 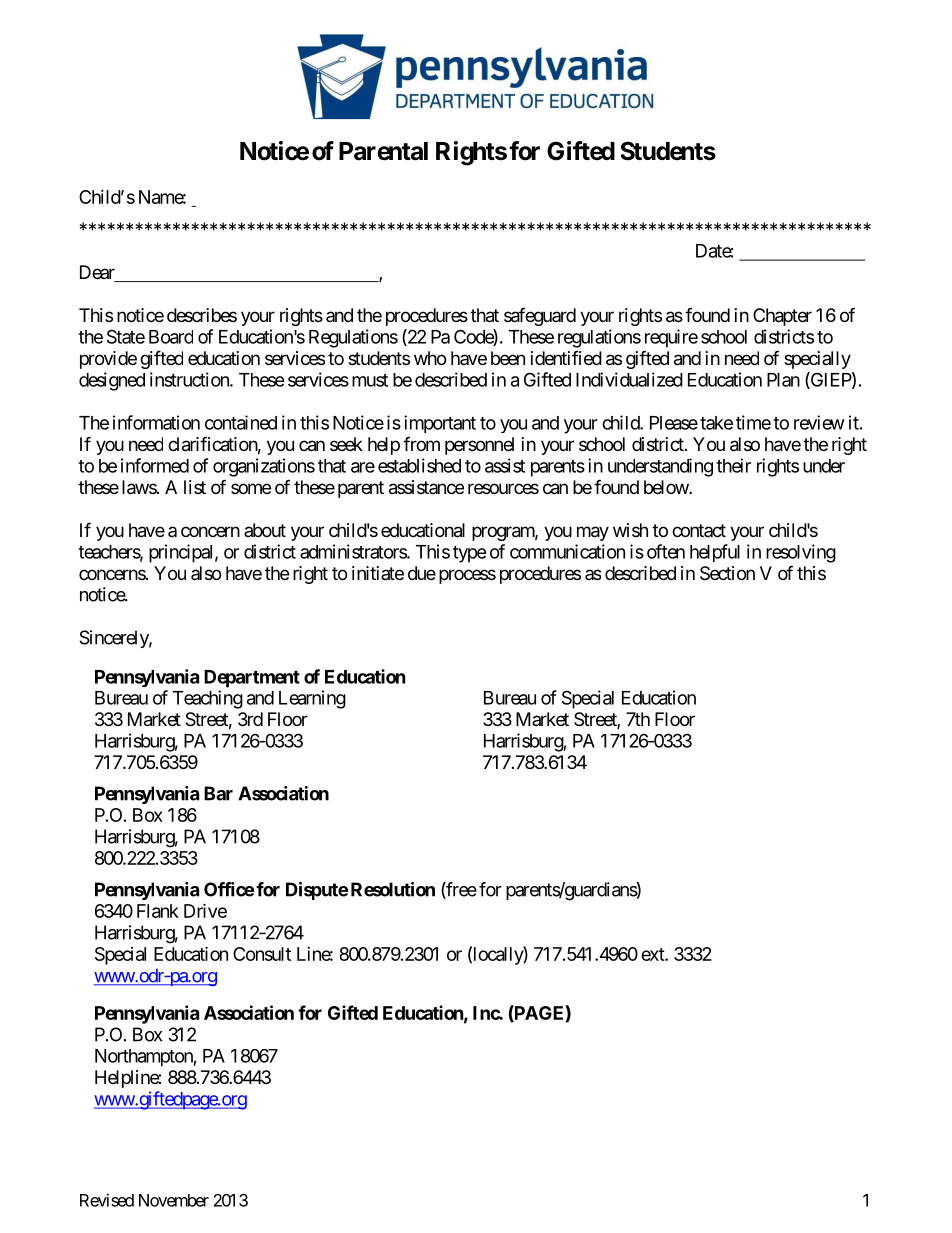 I want to click on who, so click(x=430, y=358).
